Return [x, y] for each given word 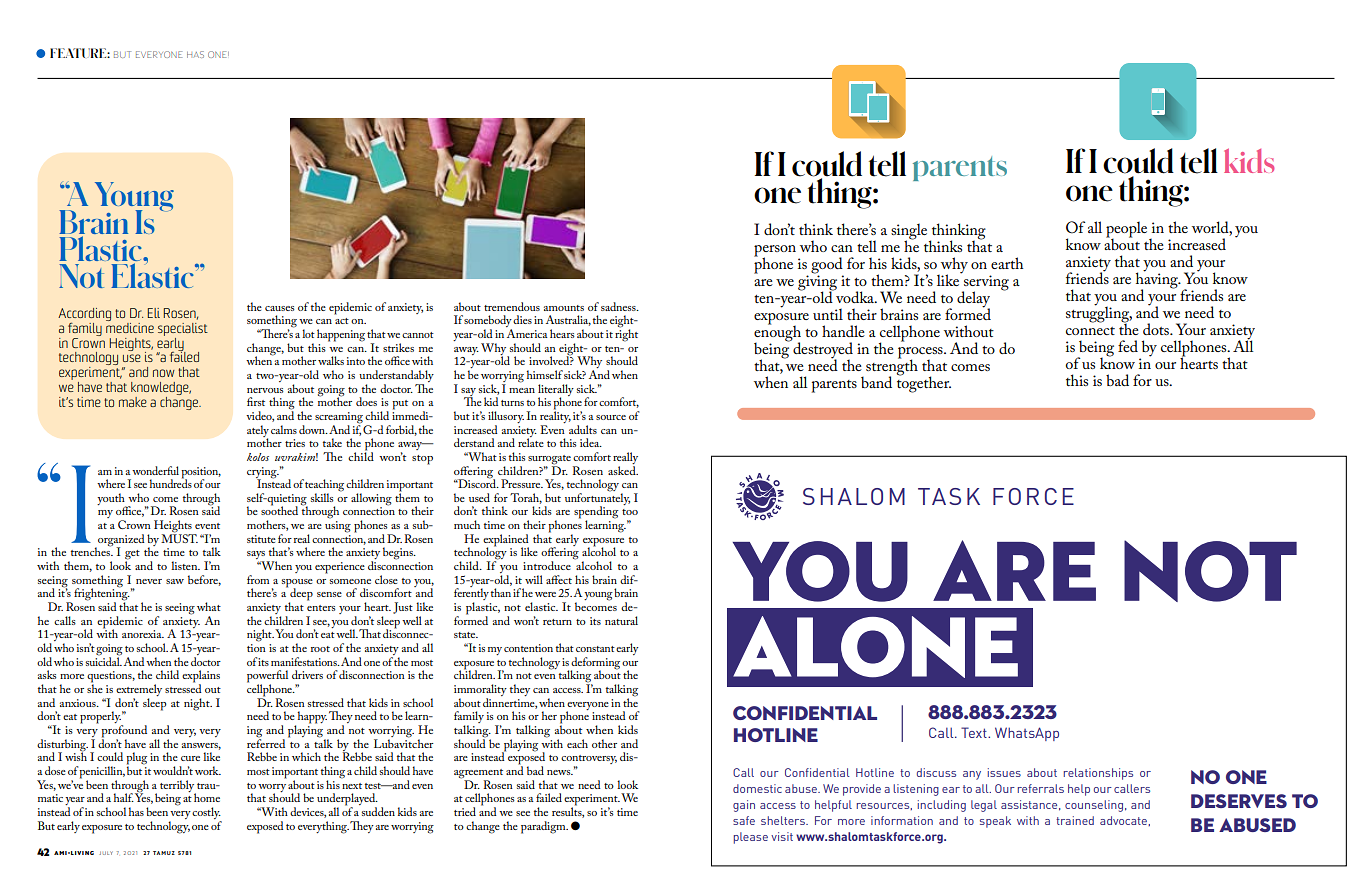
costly [207, 814]
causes [280, 308]
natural [621, 620]
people [1126, 230]
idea [591, 442]
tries [295, 443]
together [924, 383]
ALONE [875, 647]
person [775, 252]
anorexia [143, 634]
